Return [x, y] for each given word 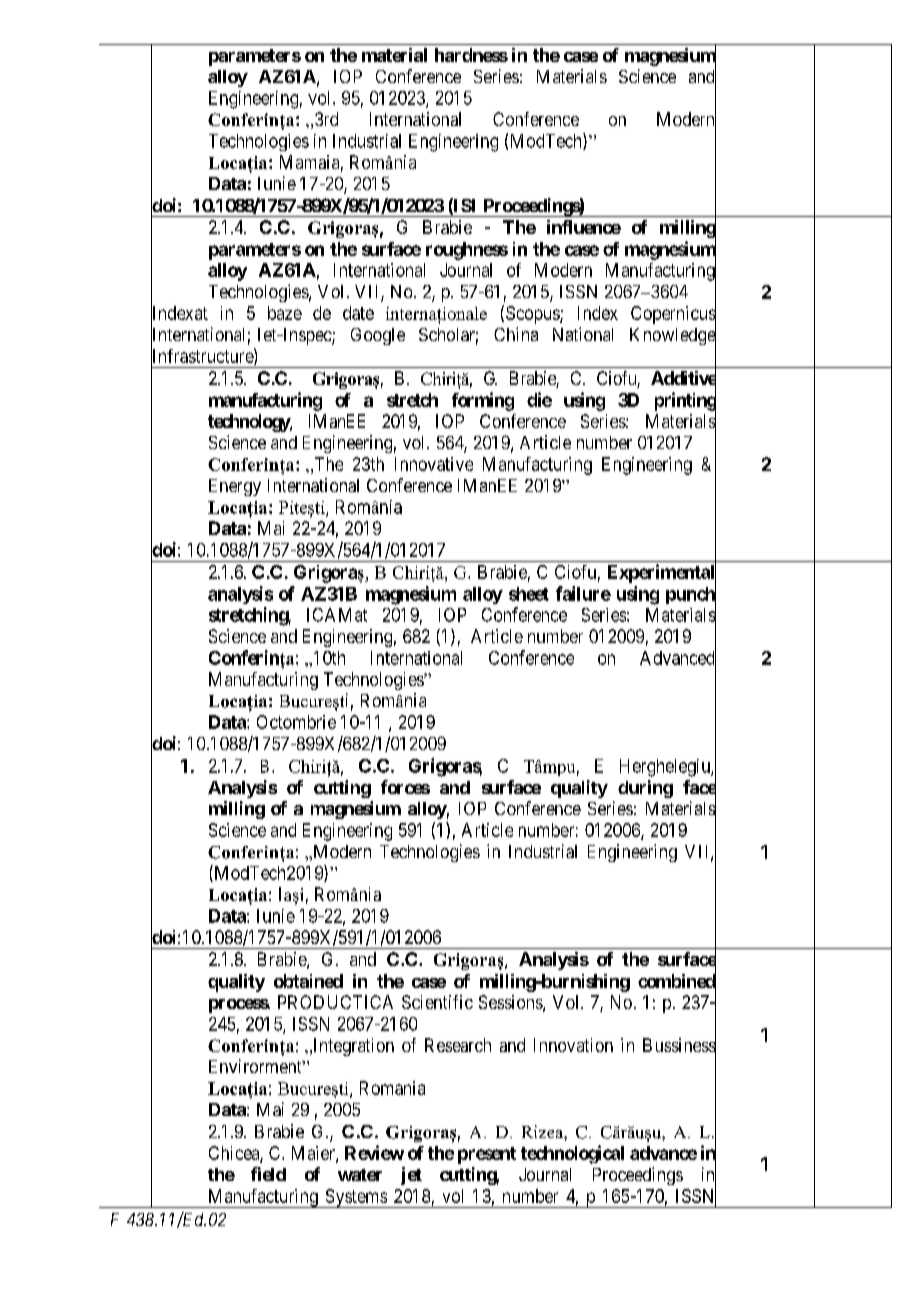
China [516, 334]
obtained [308, 981]
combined [677, 982]
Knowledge [673, 337]
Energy [235, 487]
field [268, 1174]
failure [583, 593]
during [645, 789]
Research [458, 1045]
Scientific [437, 1002]
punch [691, 596]
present [487, 1155]
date [358, 313]
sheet [529, 594]
